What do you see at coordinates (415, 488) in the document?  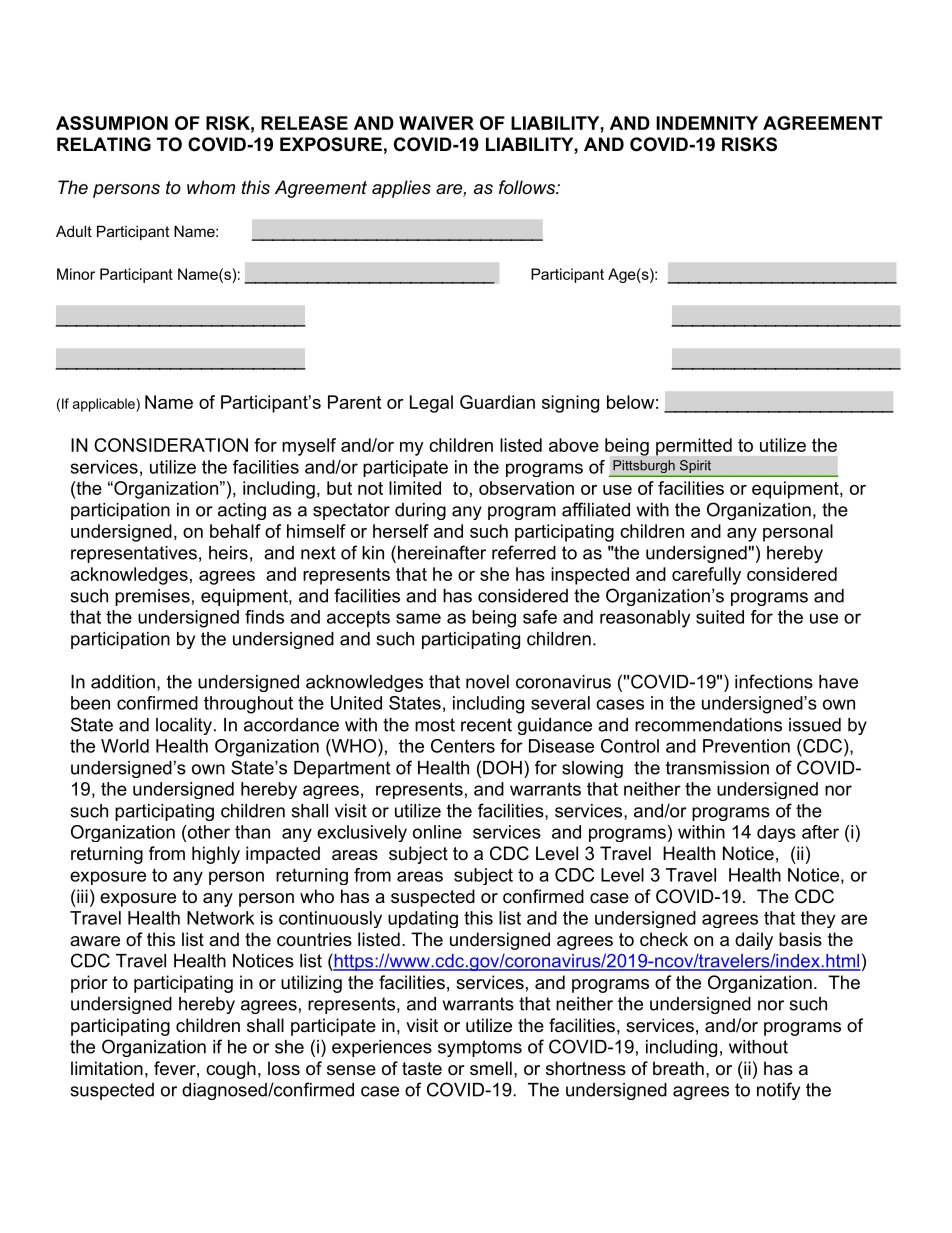 I see `limited` at bounding box center [415, 488].
